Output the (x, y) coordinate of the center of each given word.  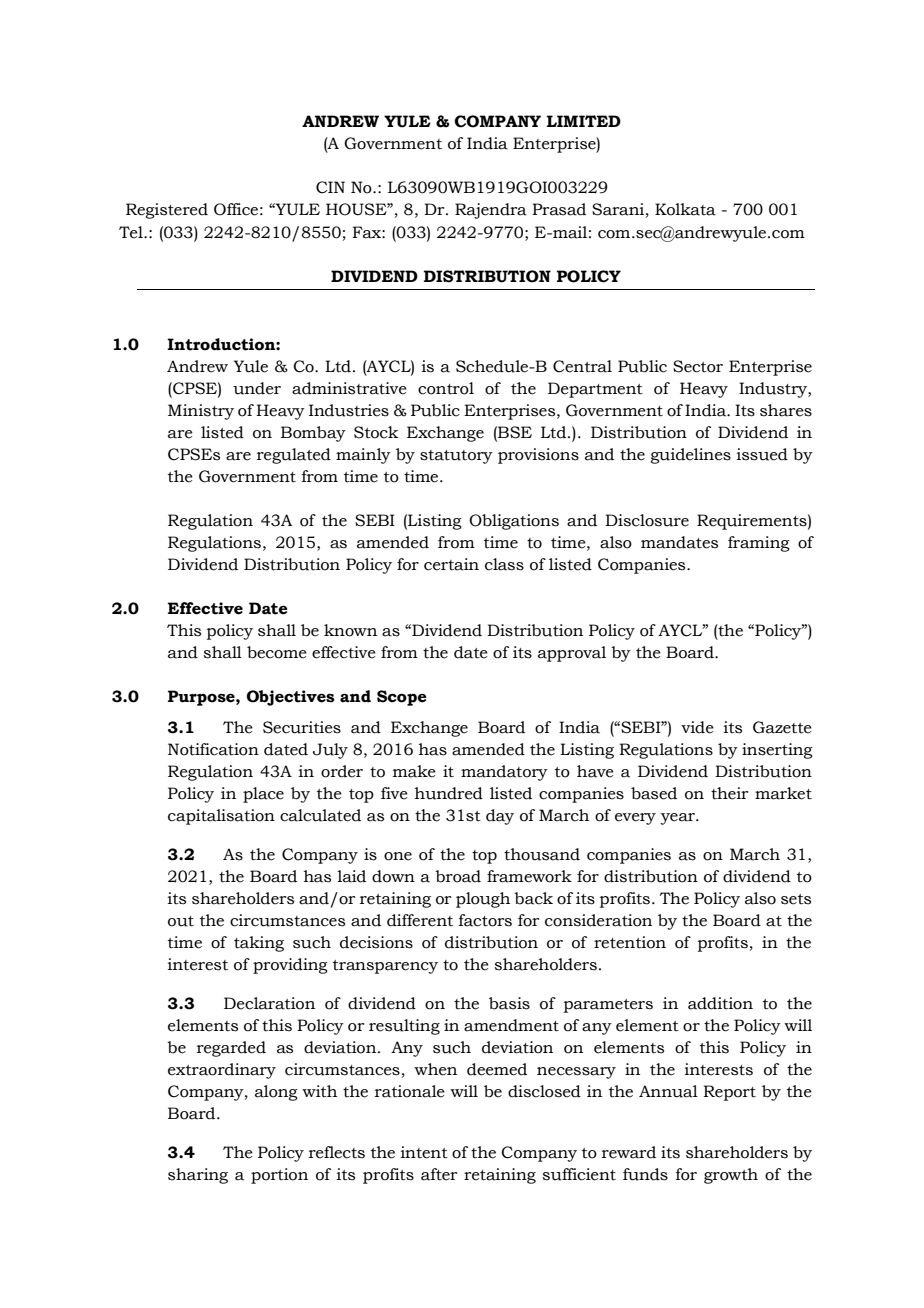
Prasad (559, 209)
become (277, 652)
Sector (698, 366)
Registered (167, 211)
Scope (402, 698)
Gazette (782, 727)
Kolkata (685, 209)
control (446, 388)
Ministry (201, 412)
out (181, 921)
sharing (198, 1176)
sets (796, 899)
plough (483, 900)
